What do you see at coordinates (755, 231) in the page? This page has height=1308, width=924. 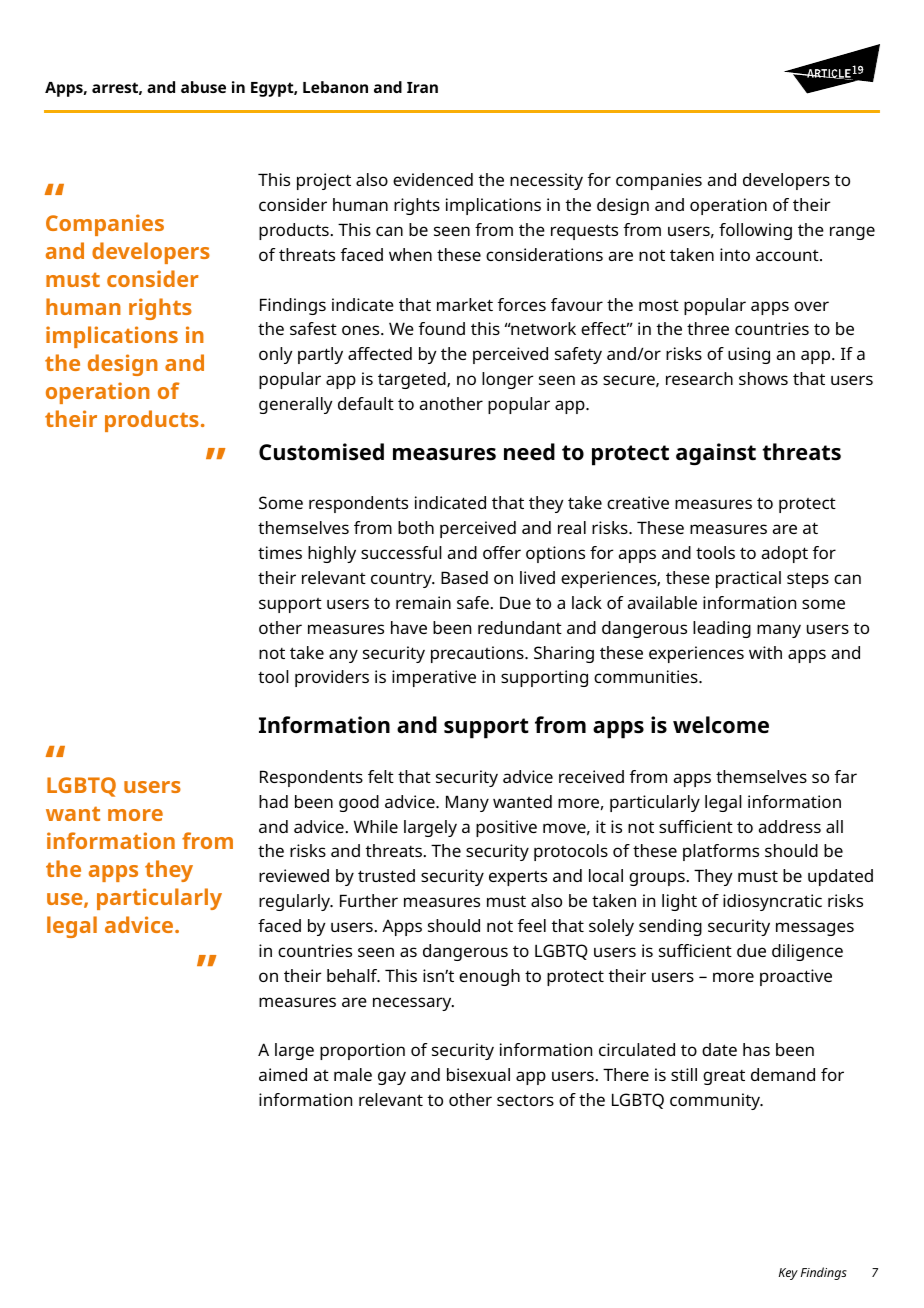 I see `following` at bounding box center [755, 231].
